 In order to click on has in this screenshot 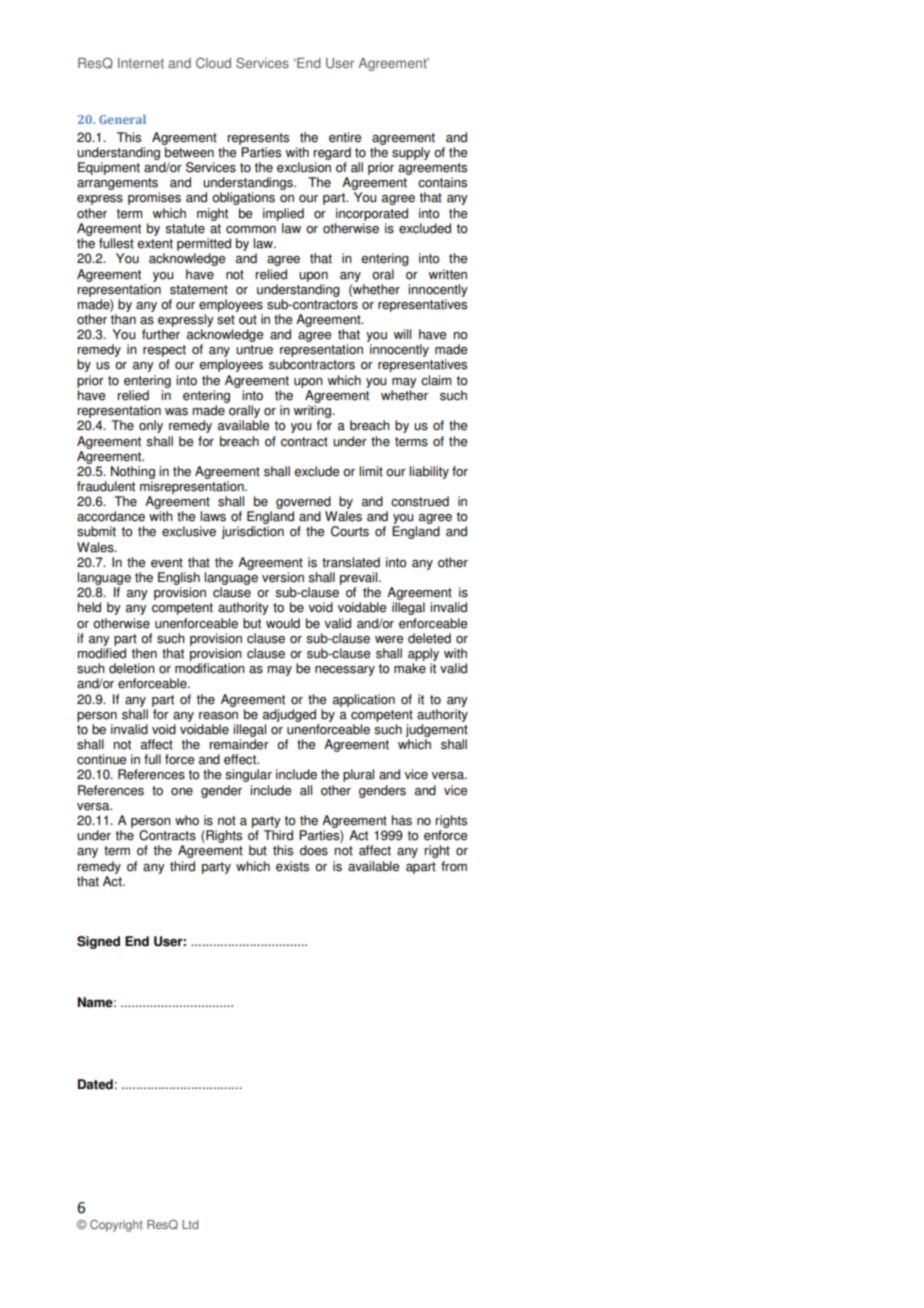, I will do `click(401, 820)`.
